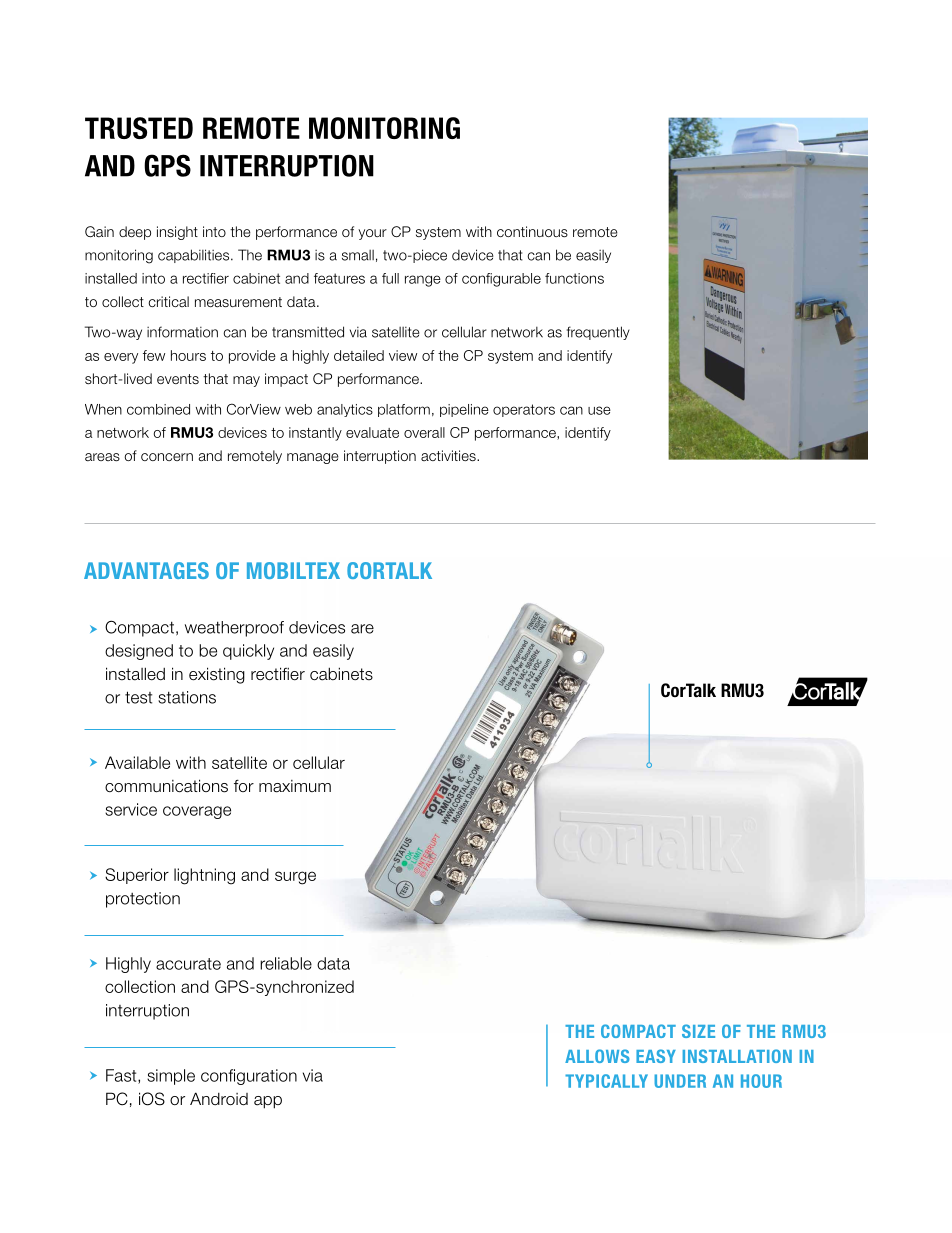 Image resolution: width=952 pixels, height=1233 pixels. What do you see at coordinates (449, 455) in the screenshot?
I see `activities` at bounding box center [449, 455].
